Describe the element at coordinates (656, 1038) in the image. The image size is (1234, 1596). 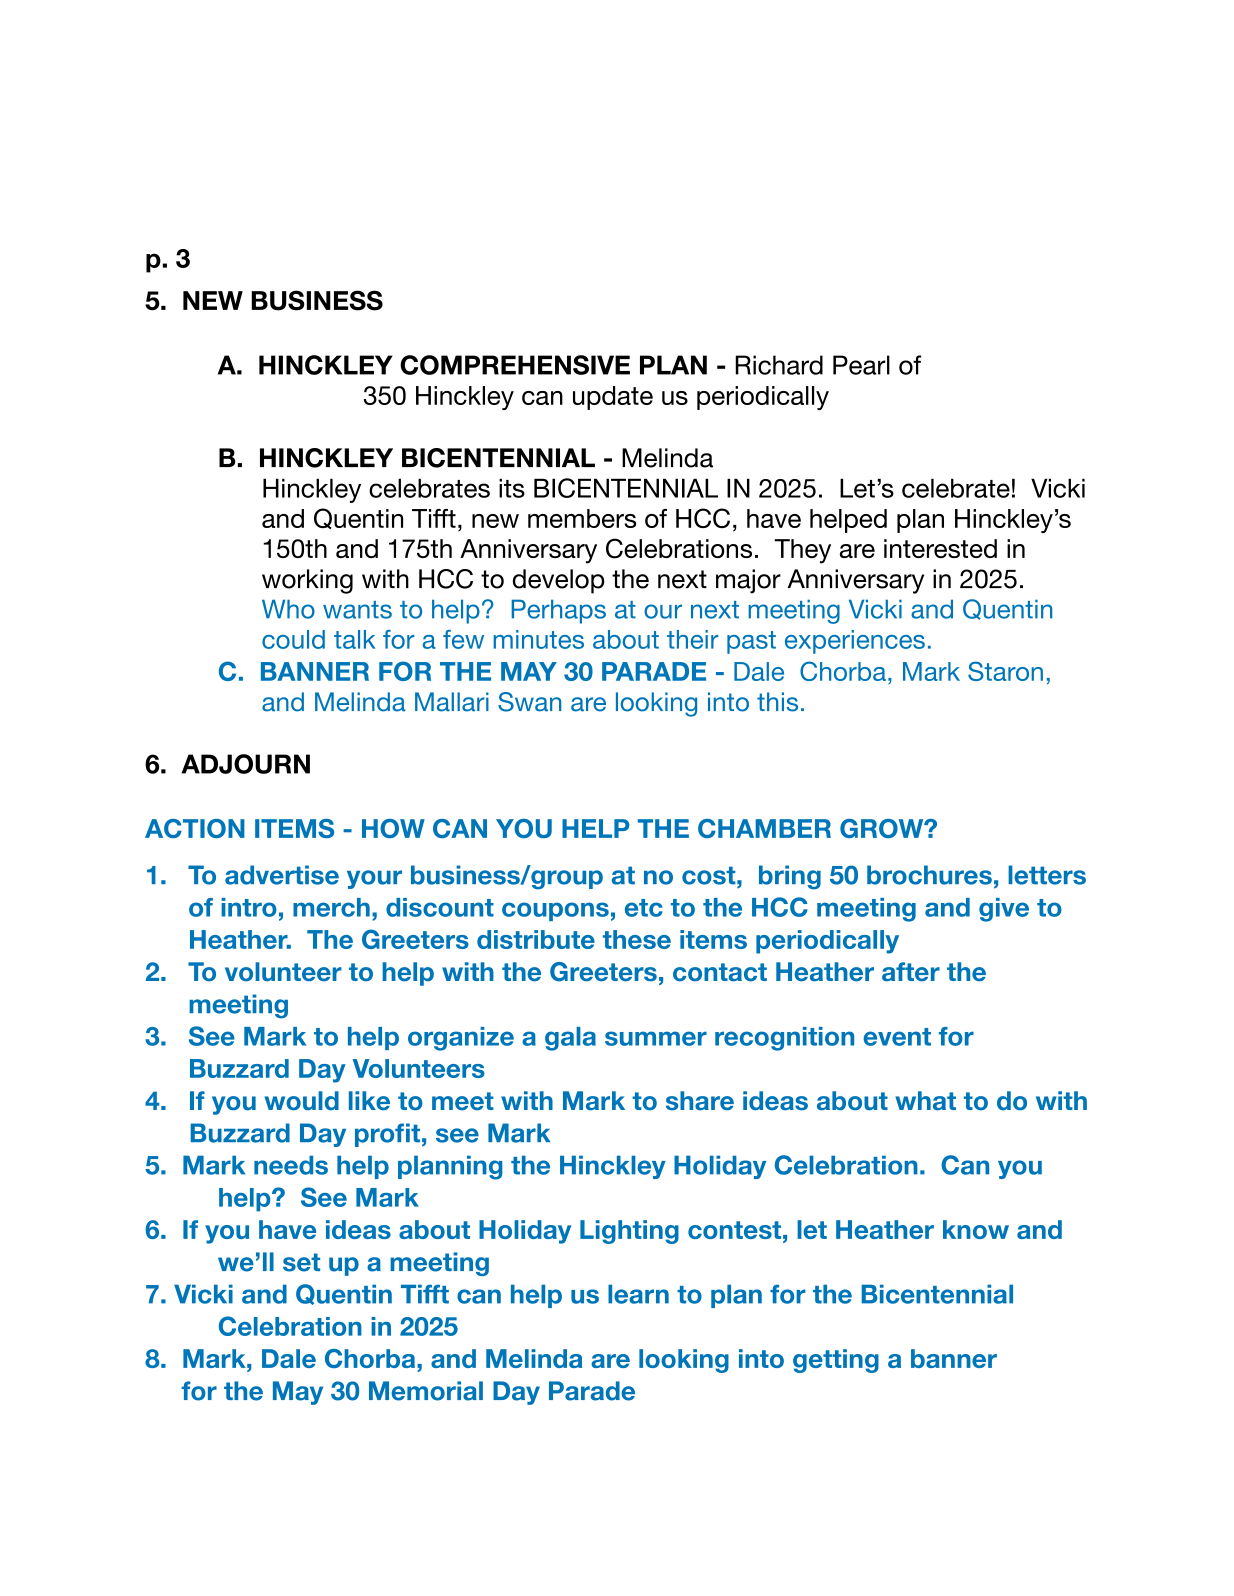
I see `summer` at that location.
